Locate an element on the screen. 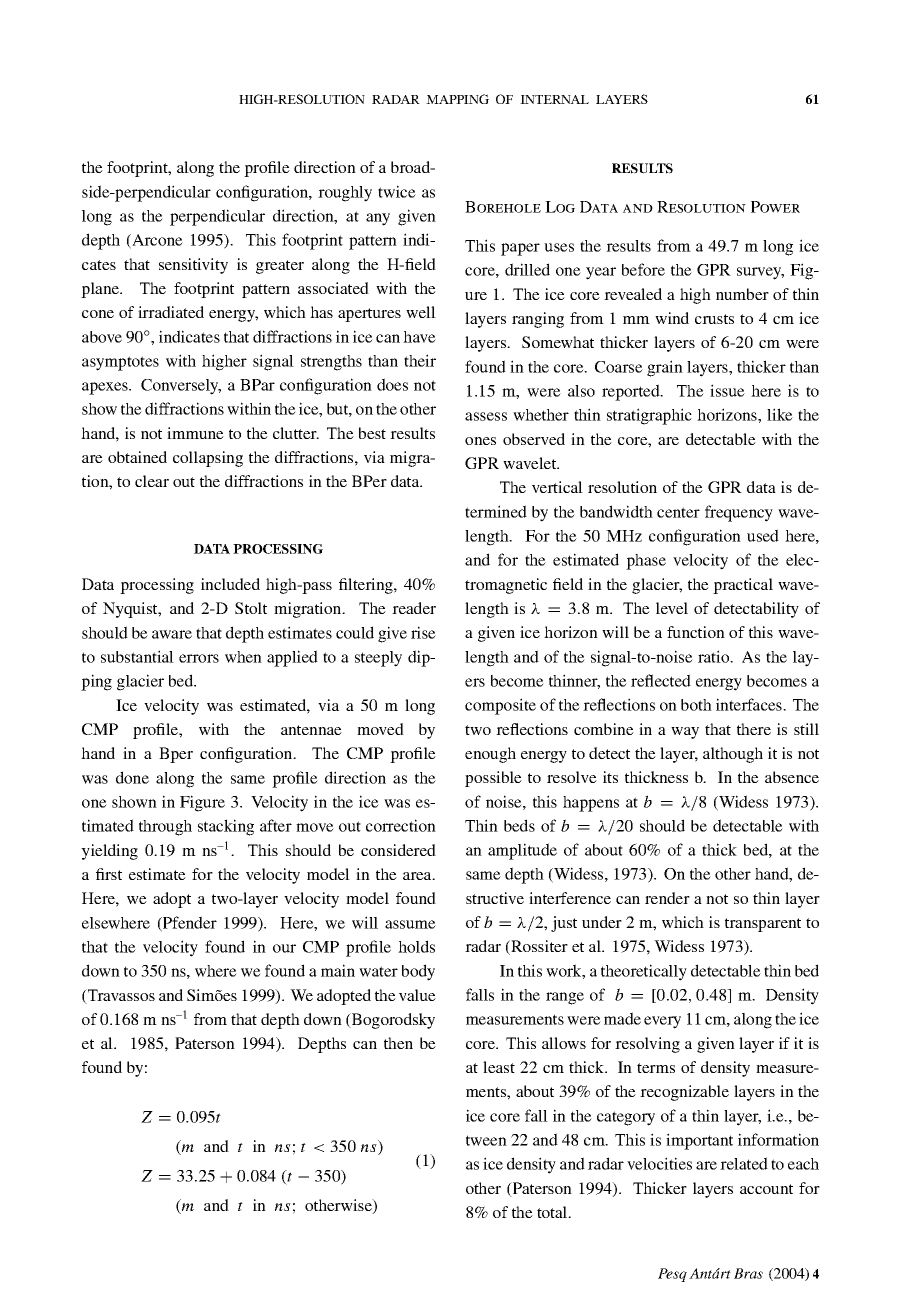  errors is located at coordinates (199, 658).
